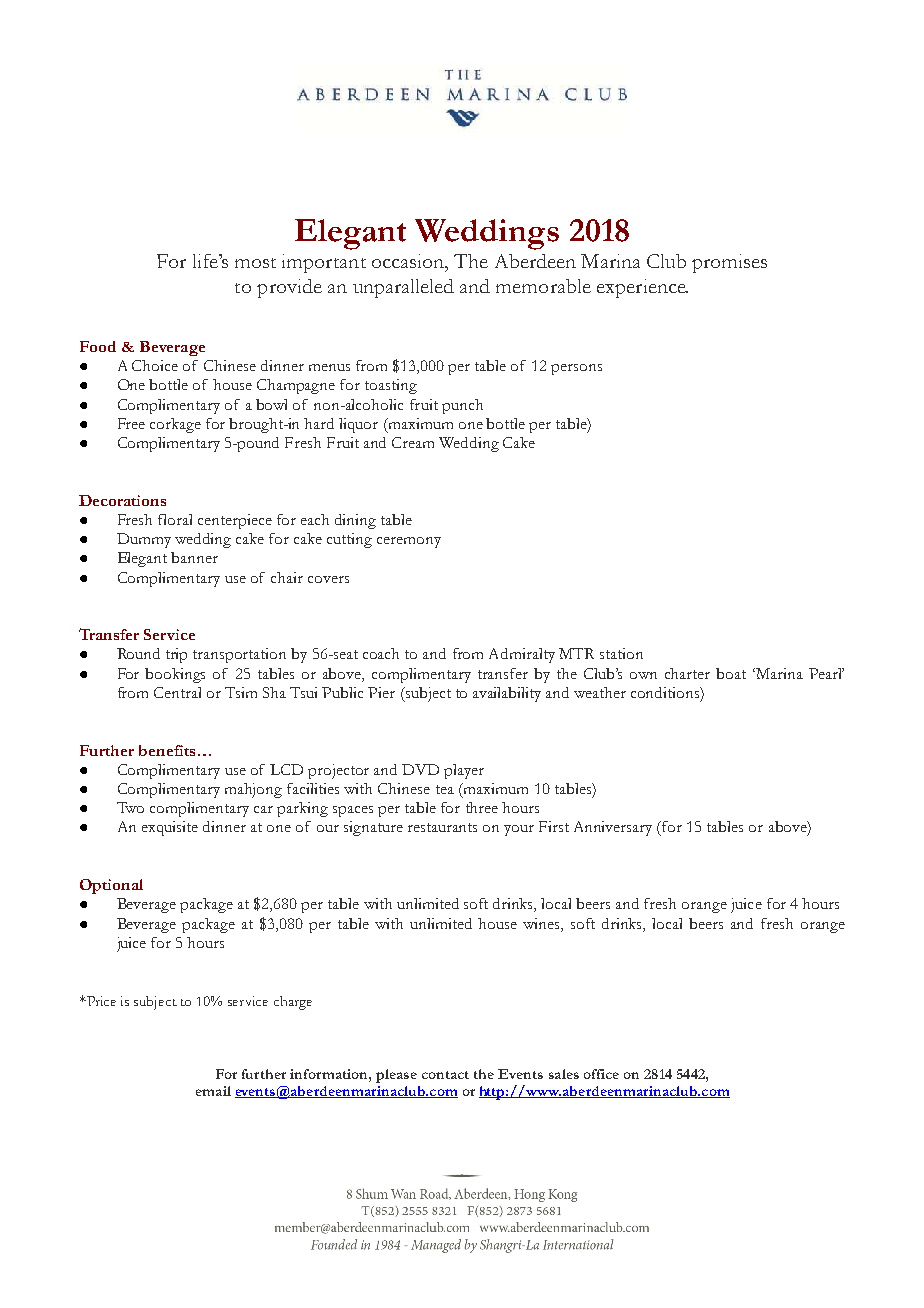 This screenshot has width=924, height=1308. I want to click on most, so click(255, 263).
